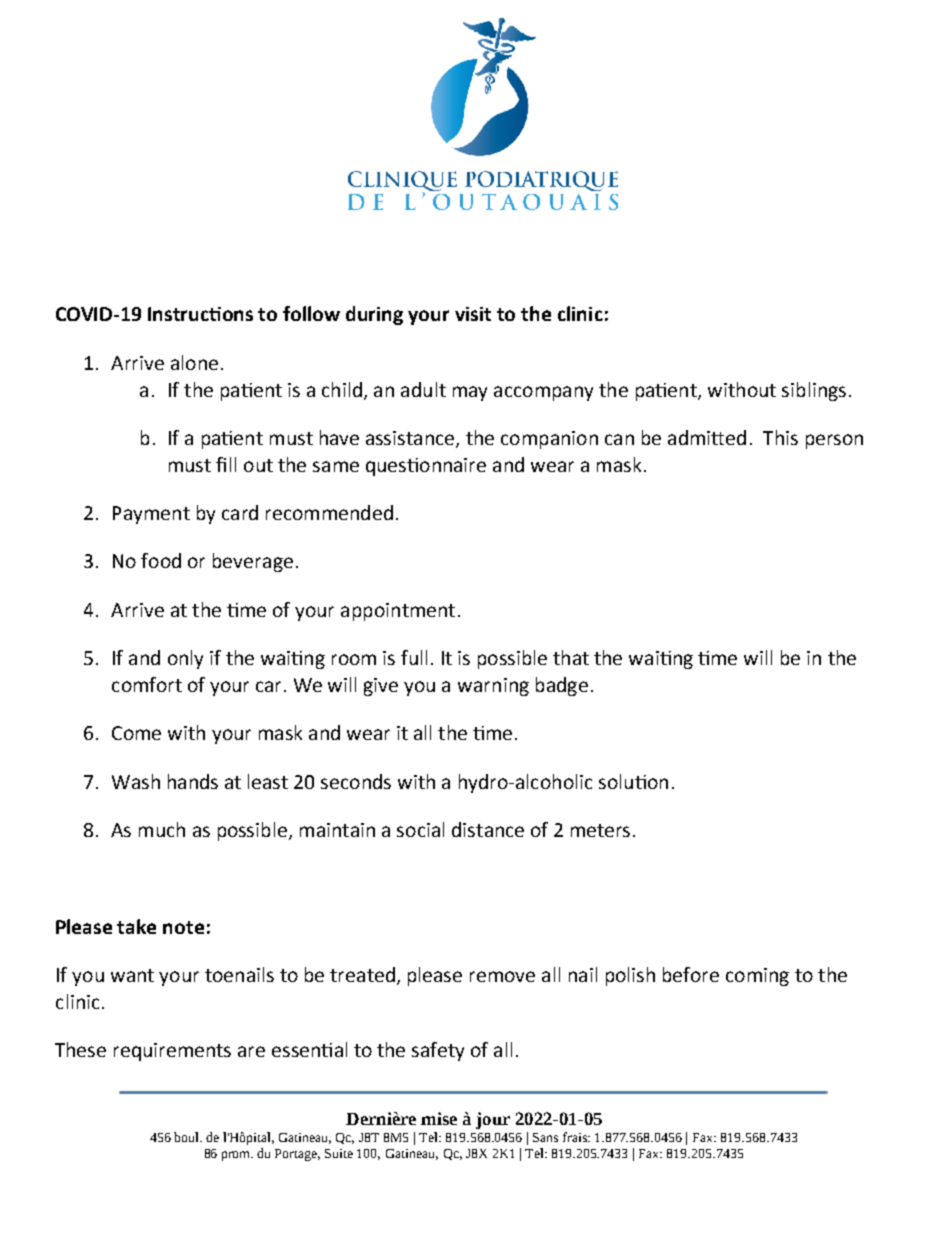  Describe the element at coordinates (502, 976) in the image. I see `remove` at that location.
